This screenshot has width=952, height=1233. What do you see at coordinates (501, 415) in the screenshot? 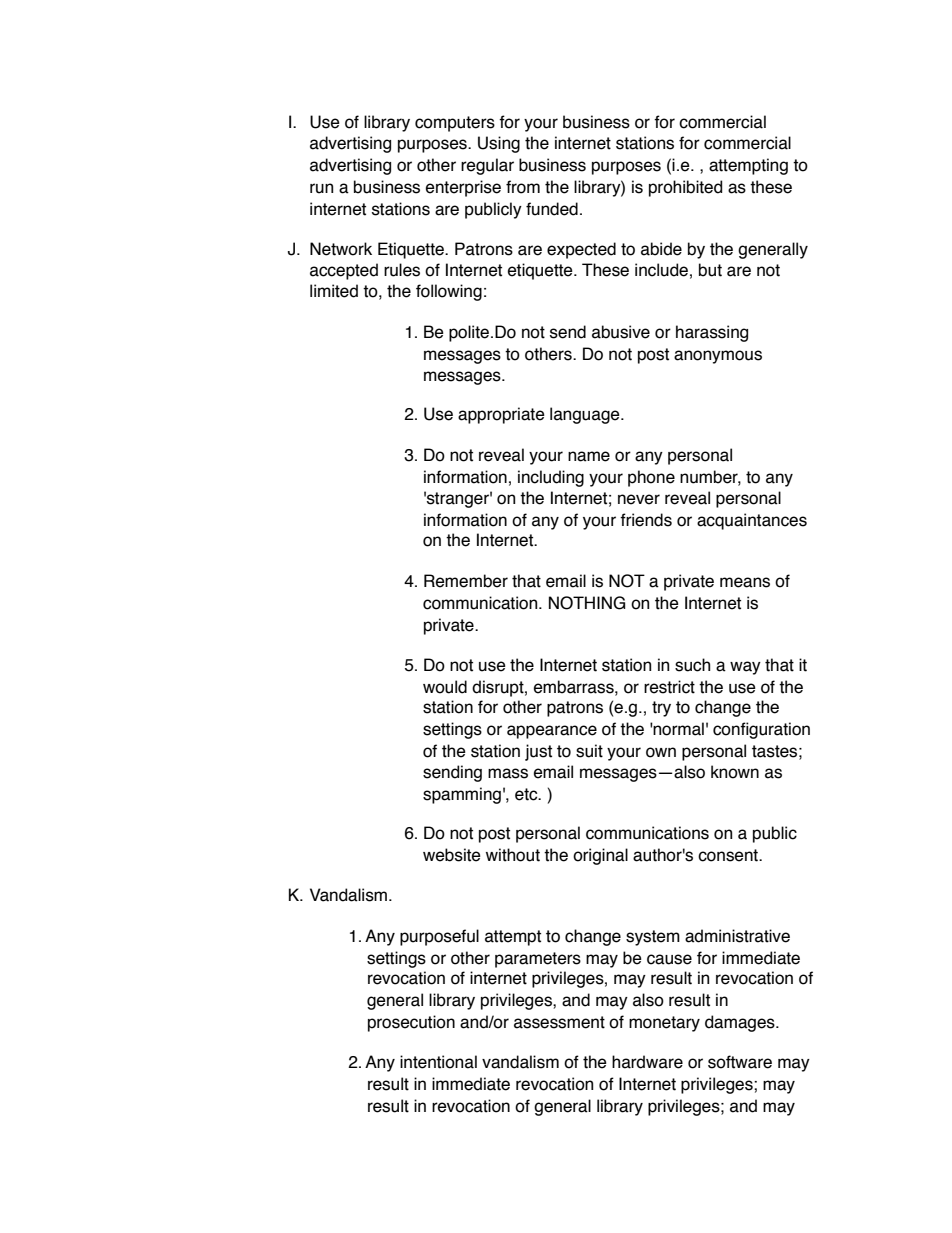
I see `appropriate` at bounding box center [501, 415].
